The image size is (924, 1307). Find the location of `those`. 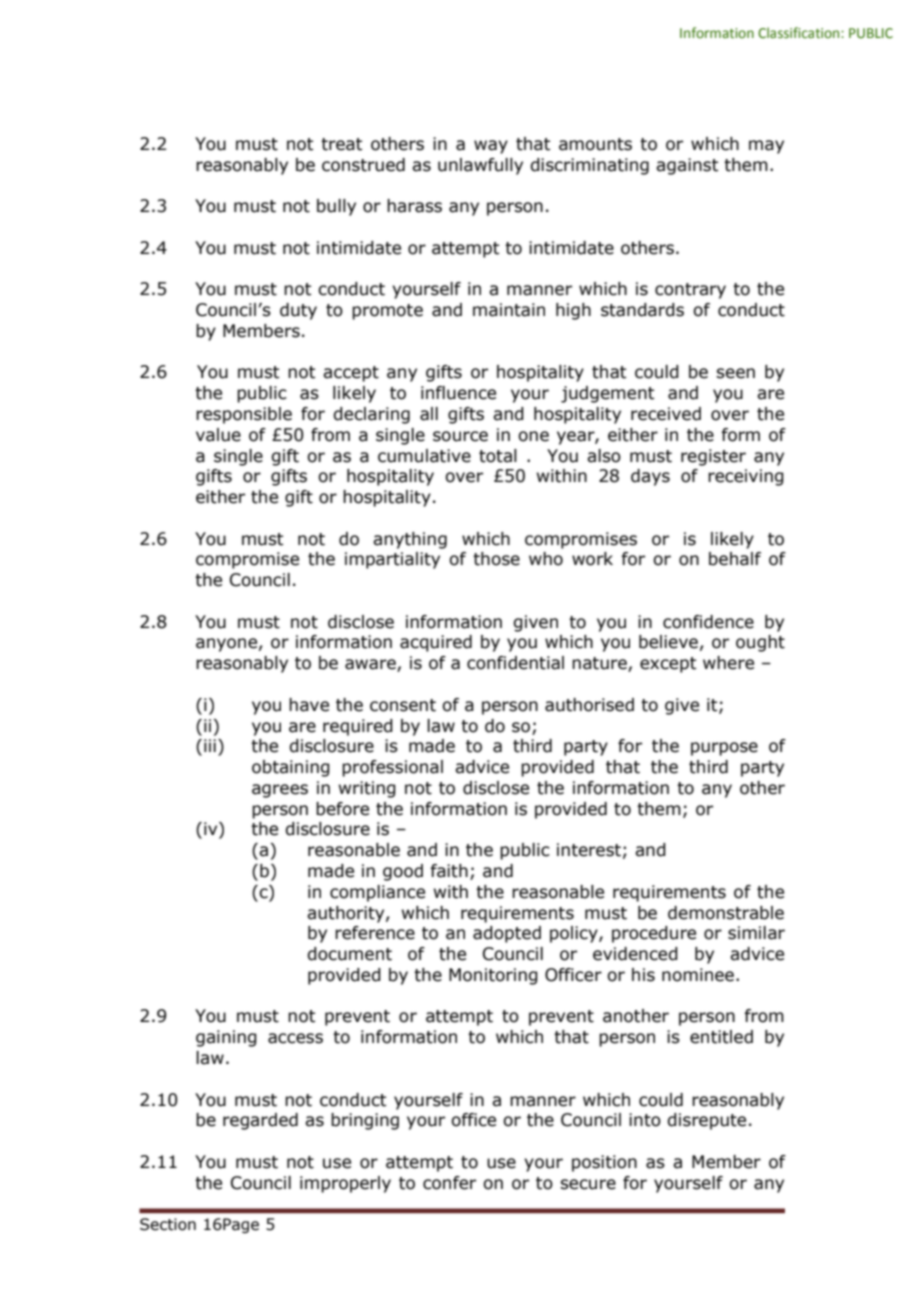

those is located at coordinates (496, 559).
